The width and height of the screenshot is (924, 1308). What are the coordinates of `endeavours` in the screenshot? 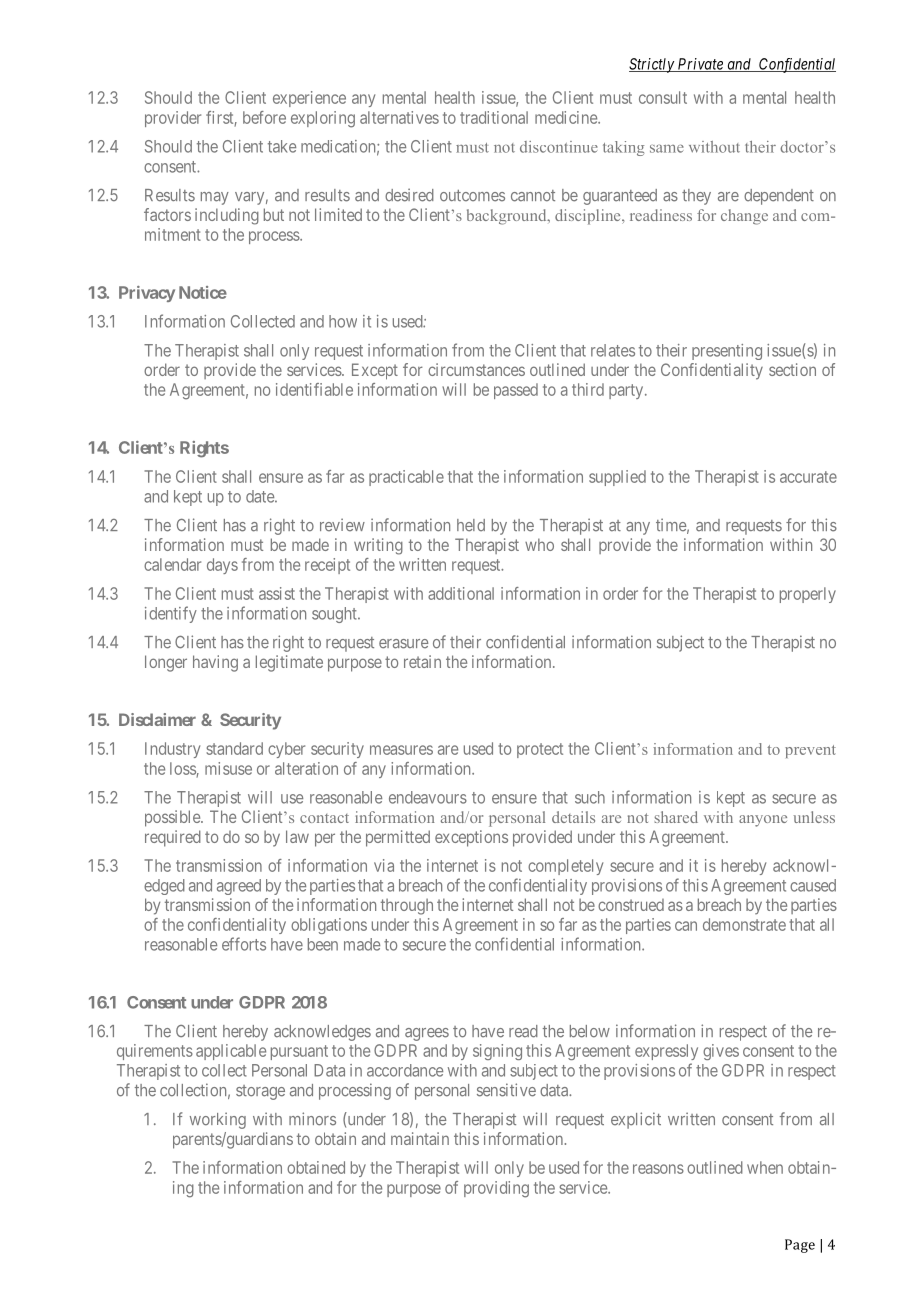 It's located at (428, 797).
